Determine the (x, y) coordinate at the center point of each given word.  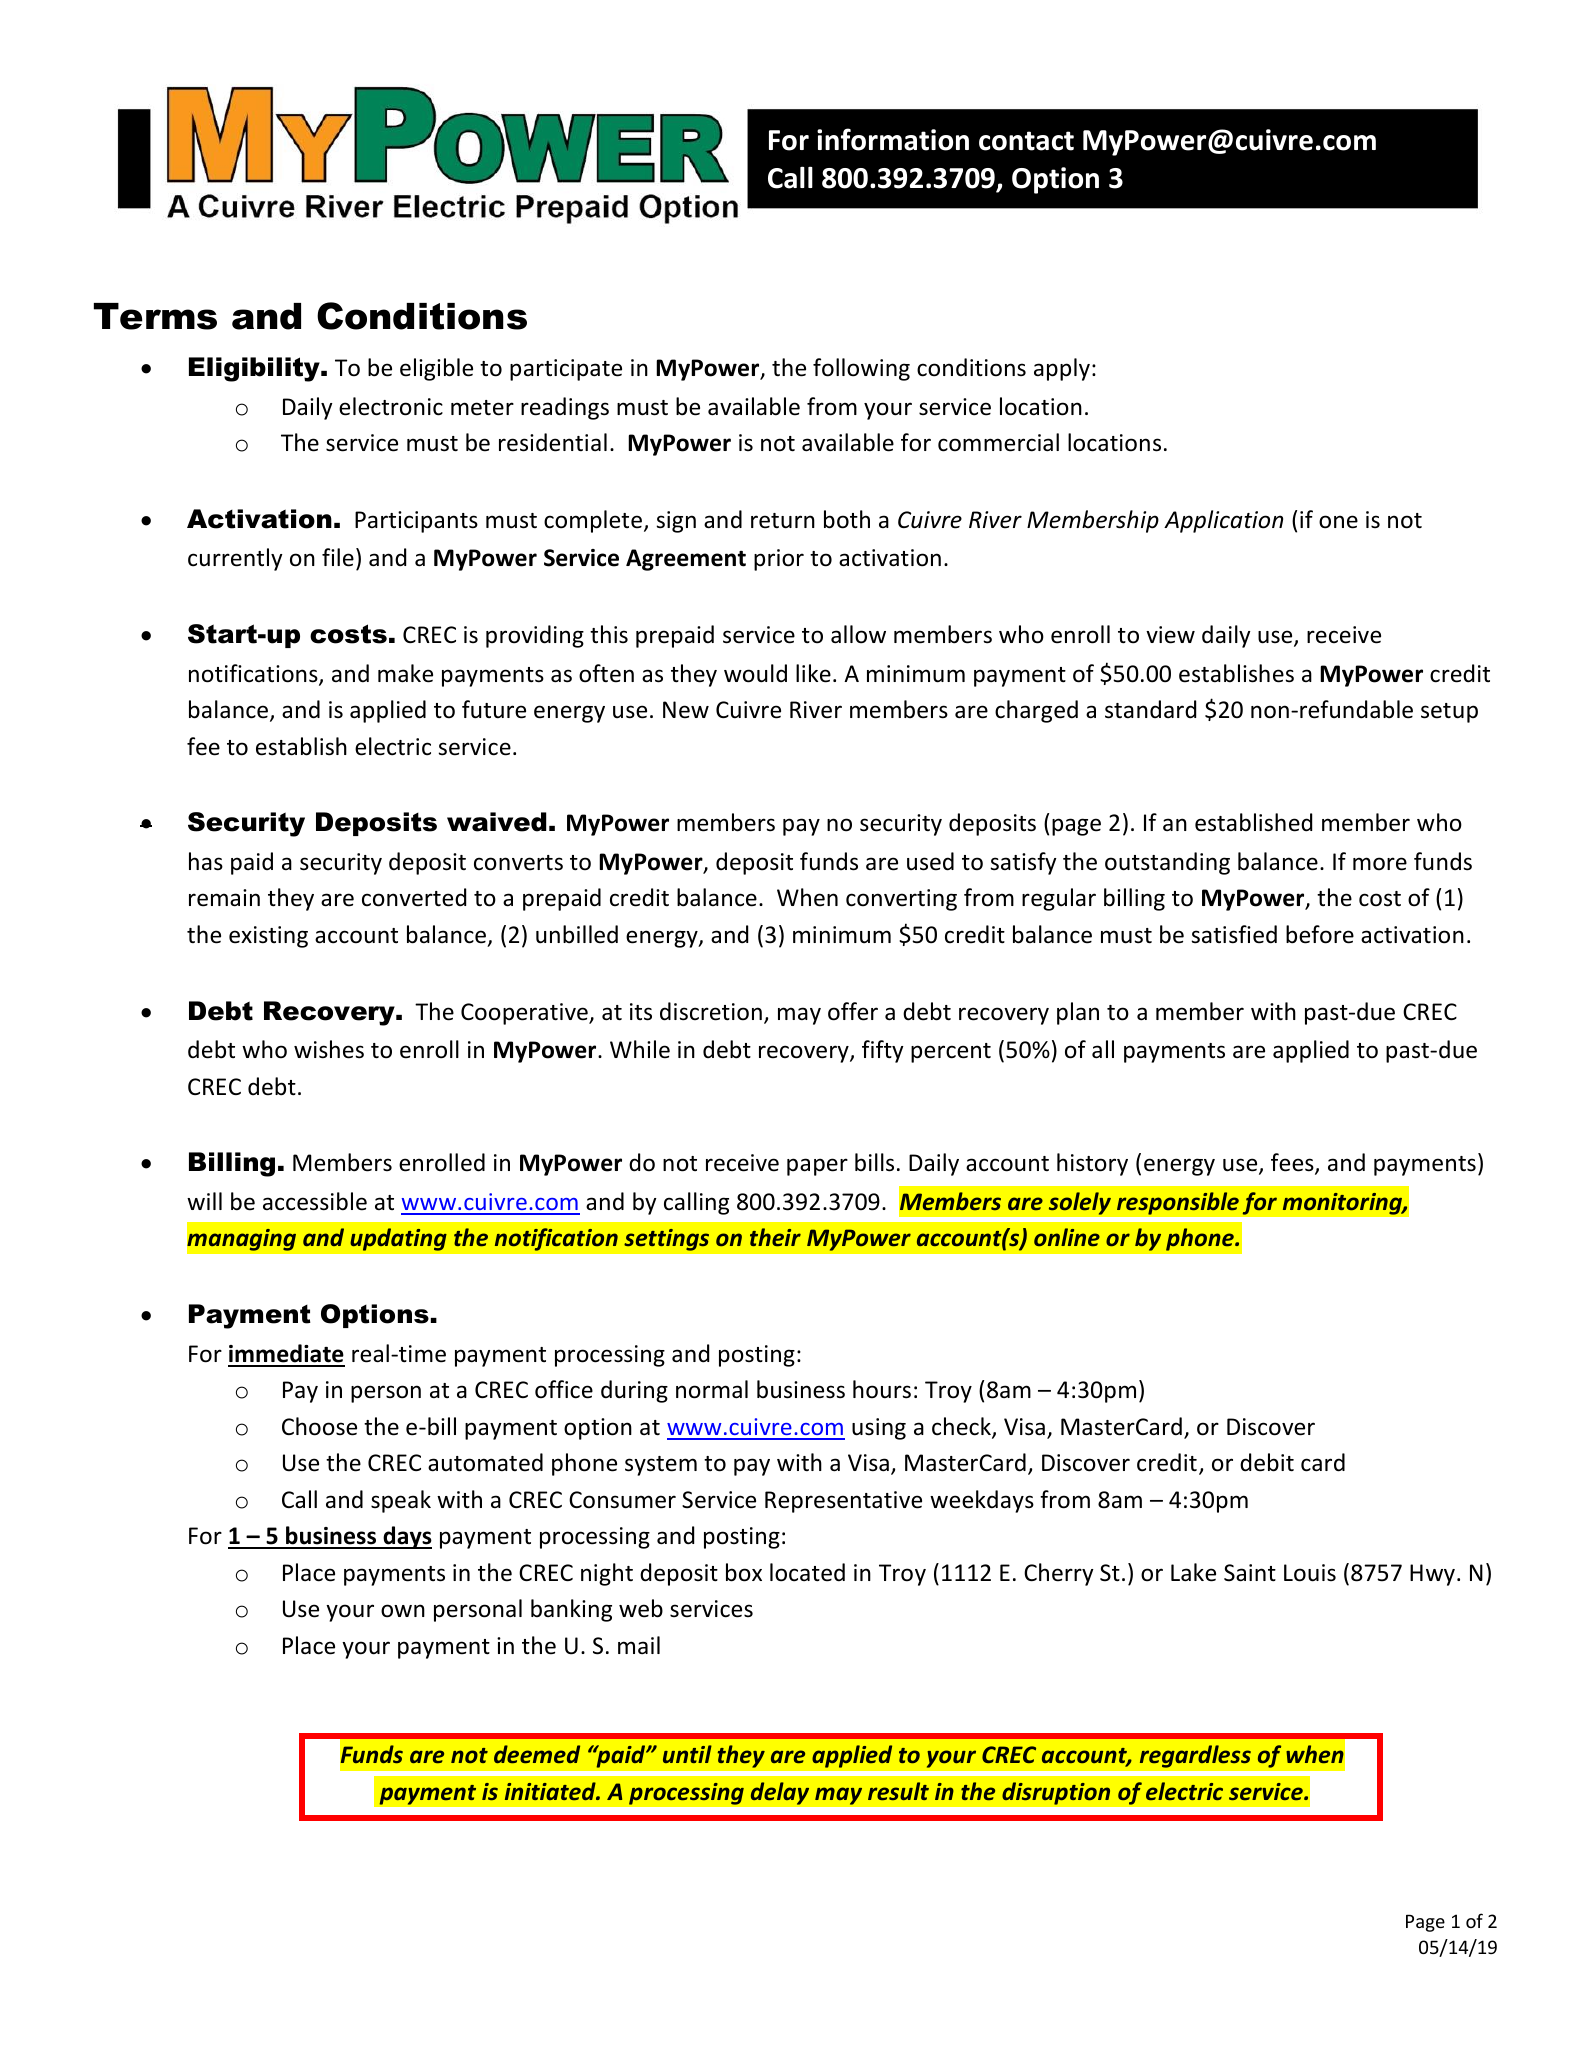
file (338, 557)
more (1380, 864)
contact (1026, 141)
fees (1293, 1164)
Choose (319, 1426)
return (783, 521)
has (206, 861)
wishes (329, 1049)
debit (1267, 1462)
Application (1223, 521)
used (930, 861)
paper (817, 1167)
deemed (537, 1754)
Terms (155, 316)
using (879, 1429)
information (893, 139)
